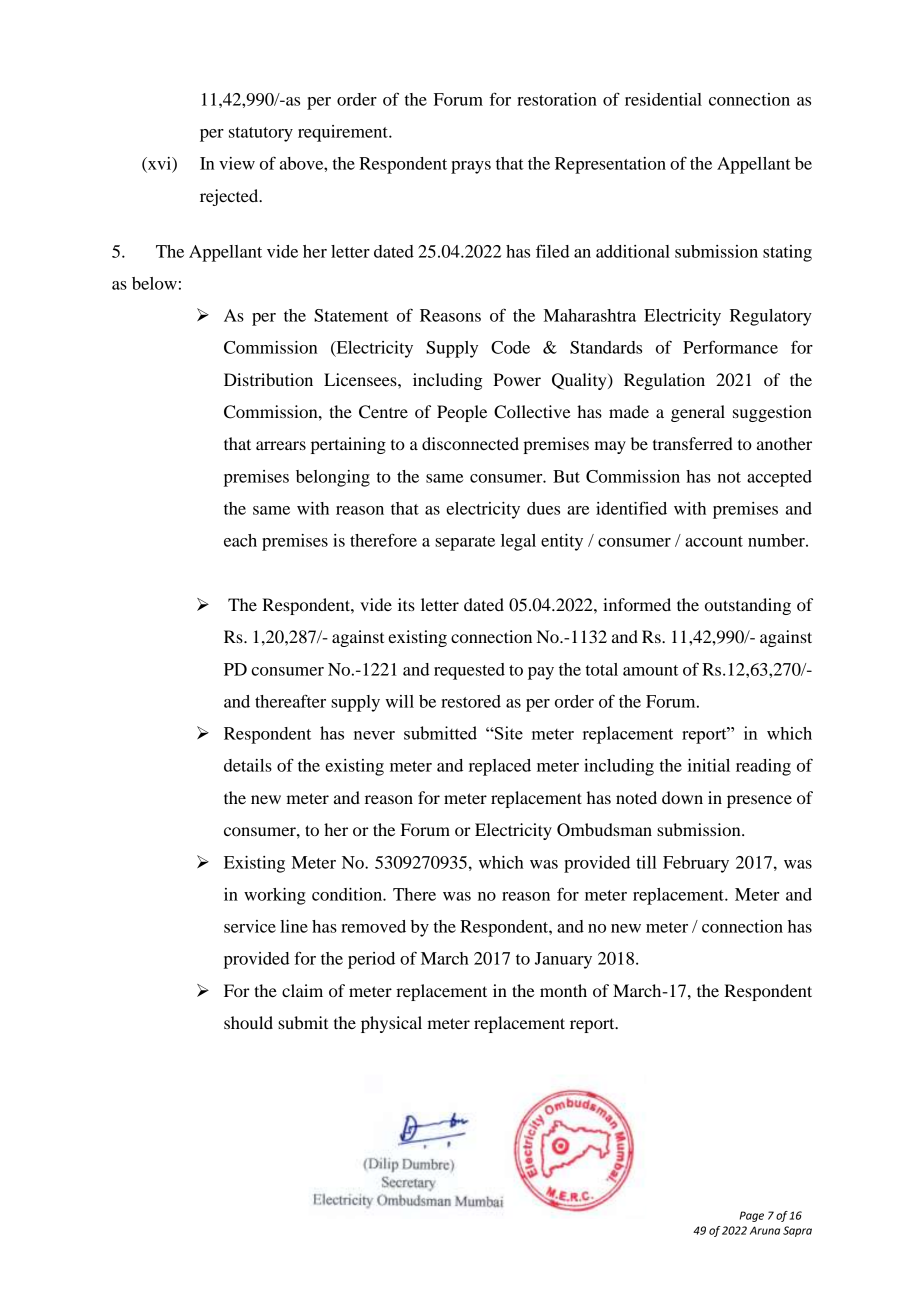  Describe the element at coordinates (730, 347) in the screenshot. I see `Performance` at that location.
